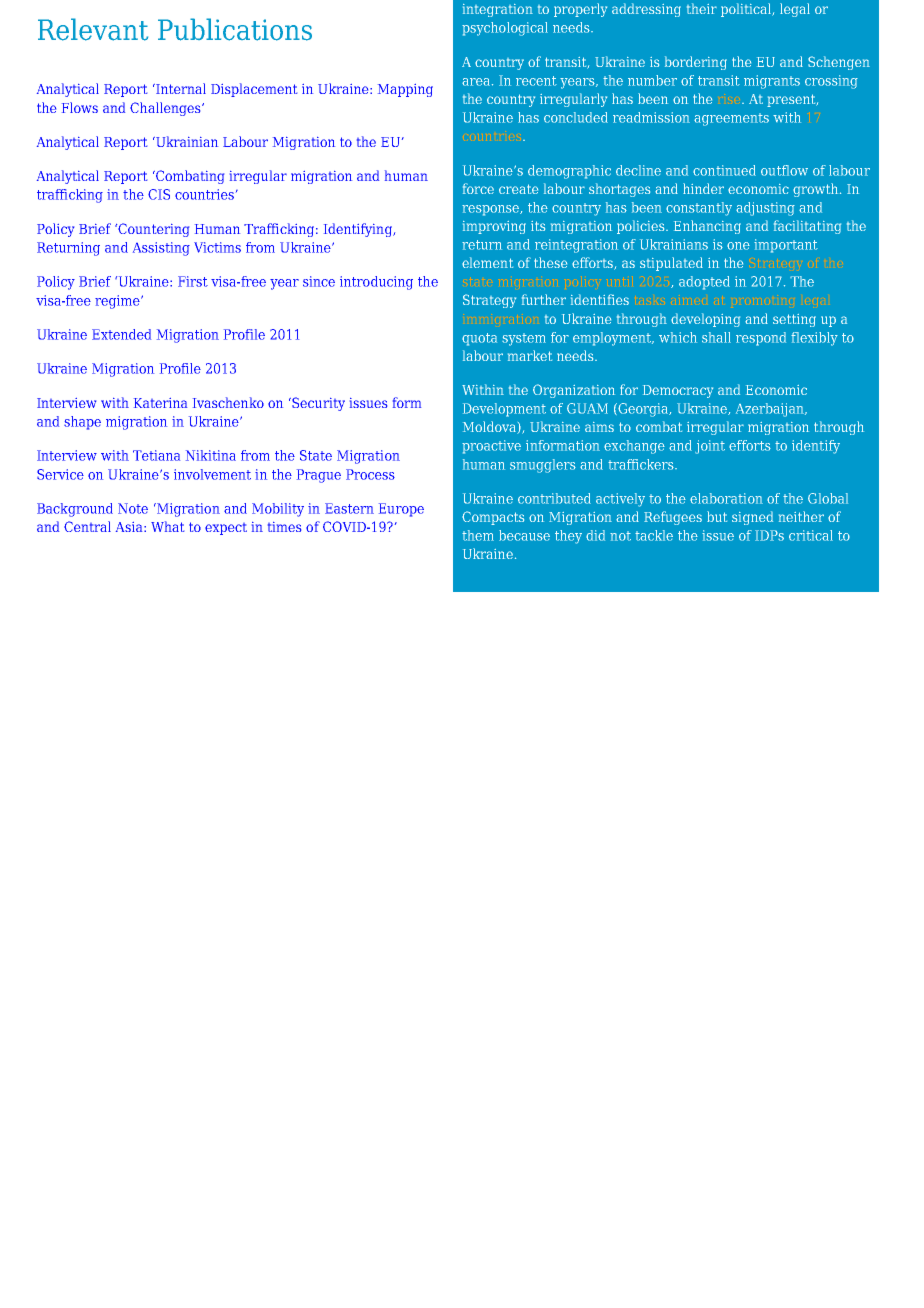 This screenshot has height=1308, width=924. Describe the element at coordinates (505, 29) in the screenshot. I see `psychological` at that location.
